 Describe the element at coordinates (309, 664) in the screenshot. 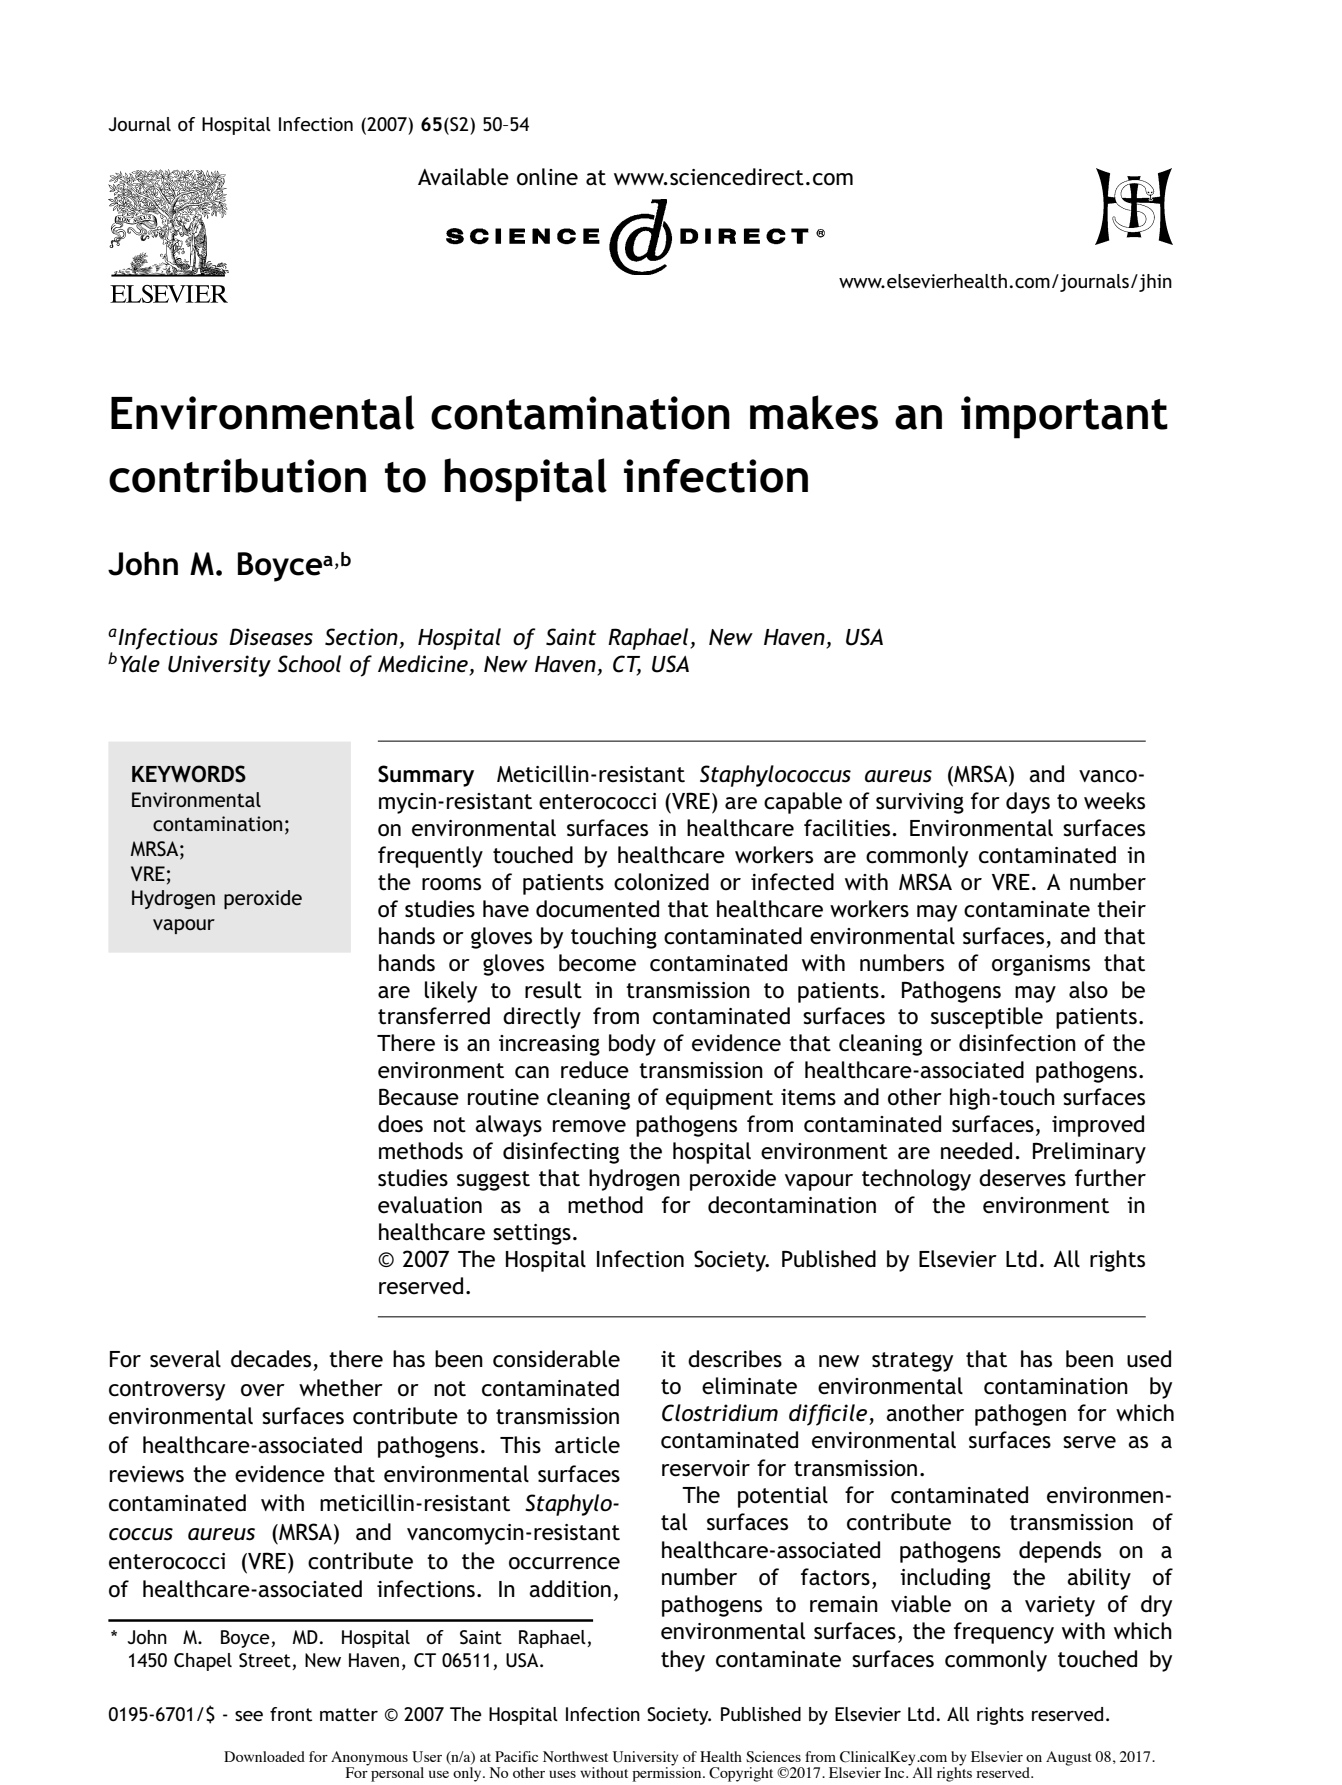

I see `School` at that location.
